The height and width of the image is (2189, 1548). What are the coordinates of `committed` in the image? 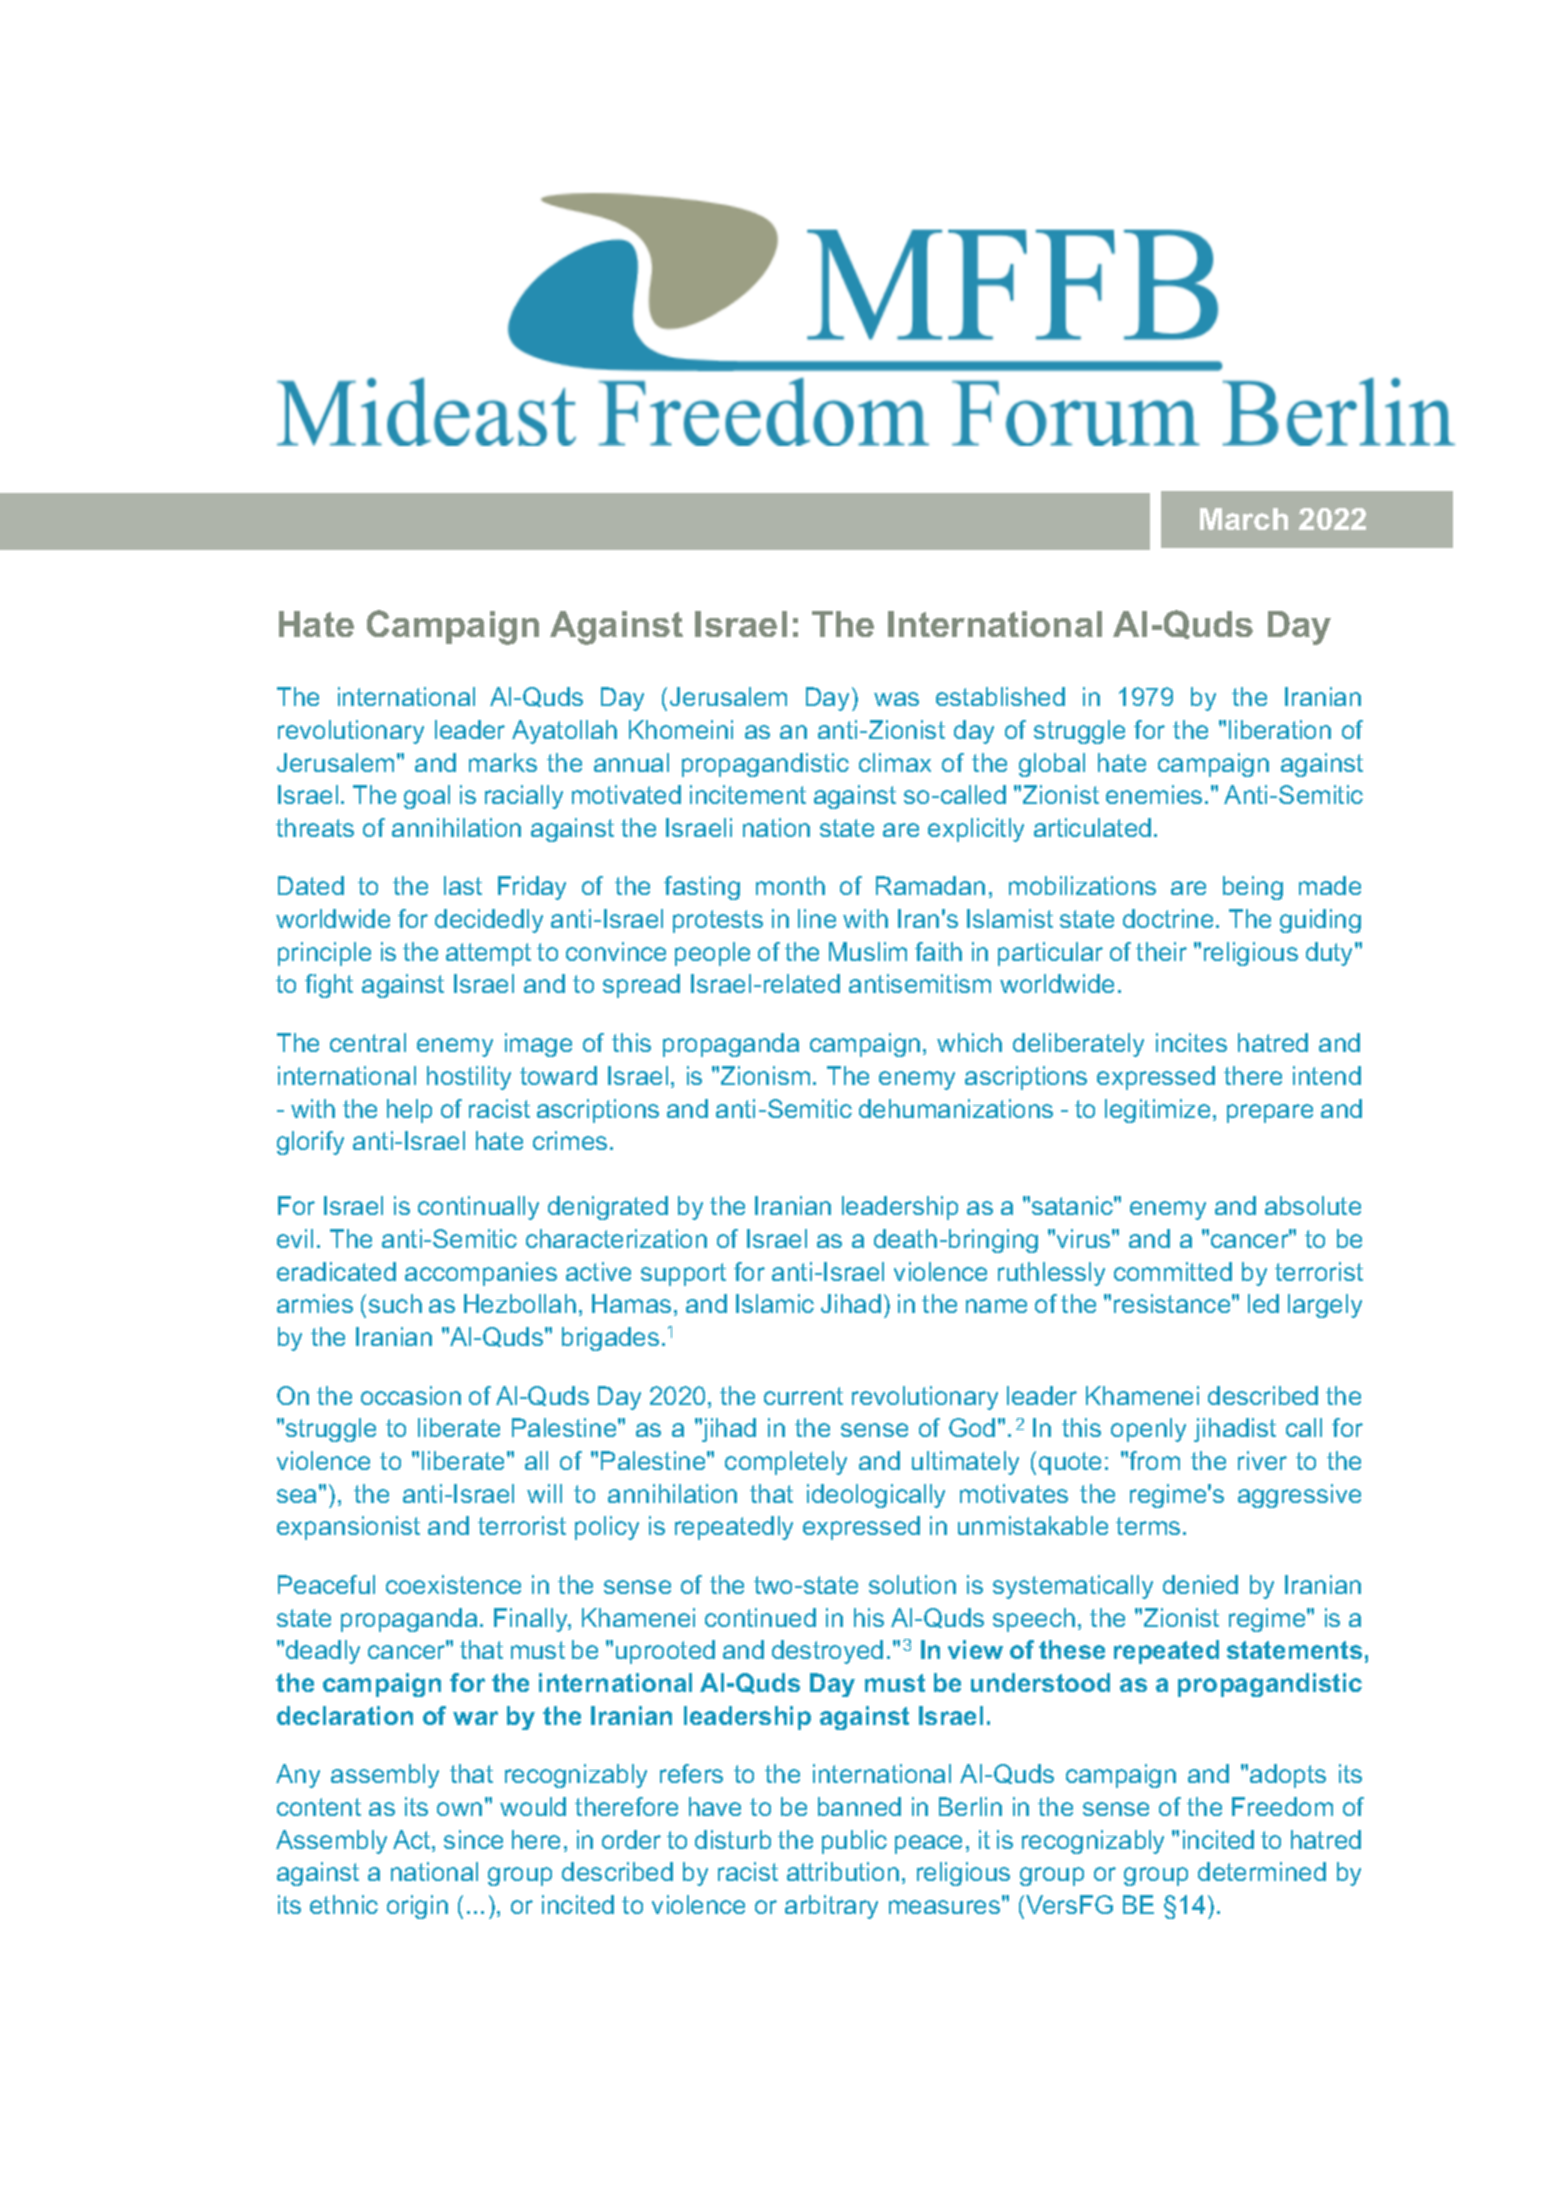 It's located at (1173, 1271).
